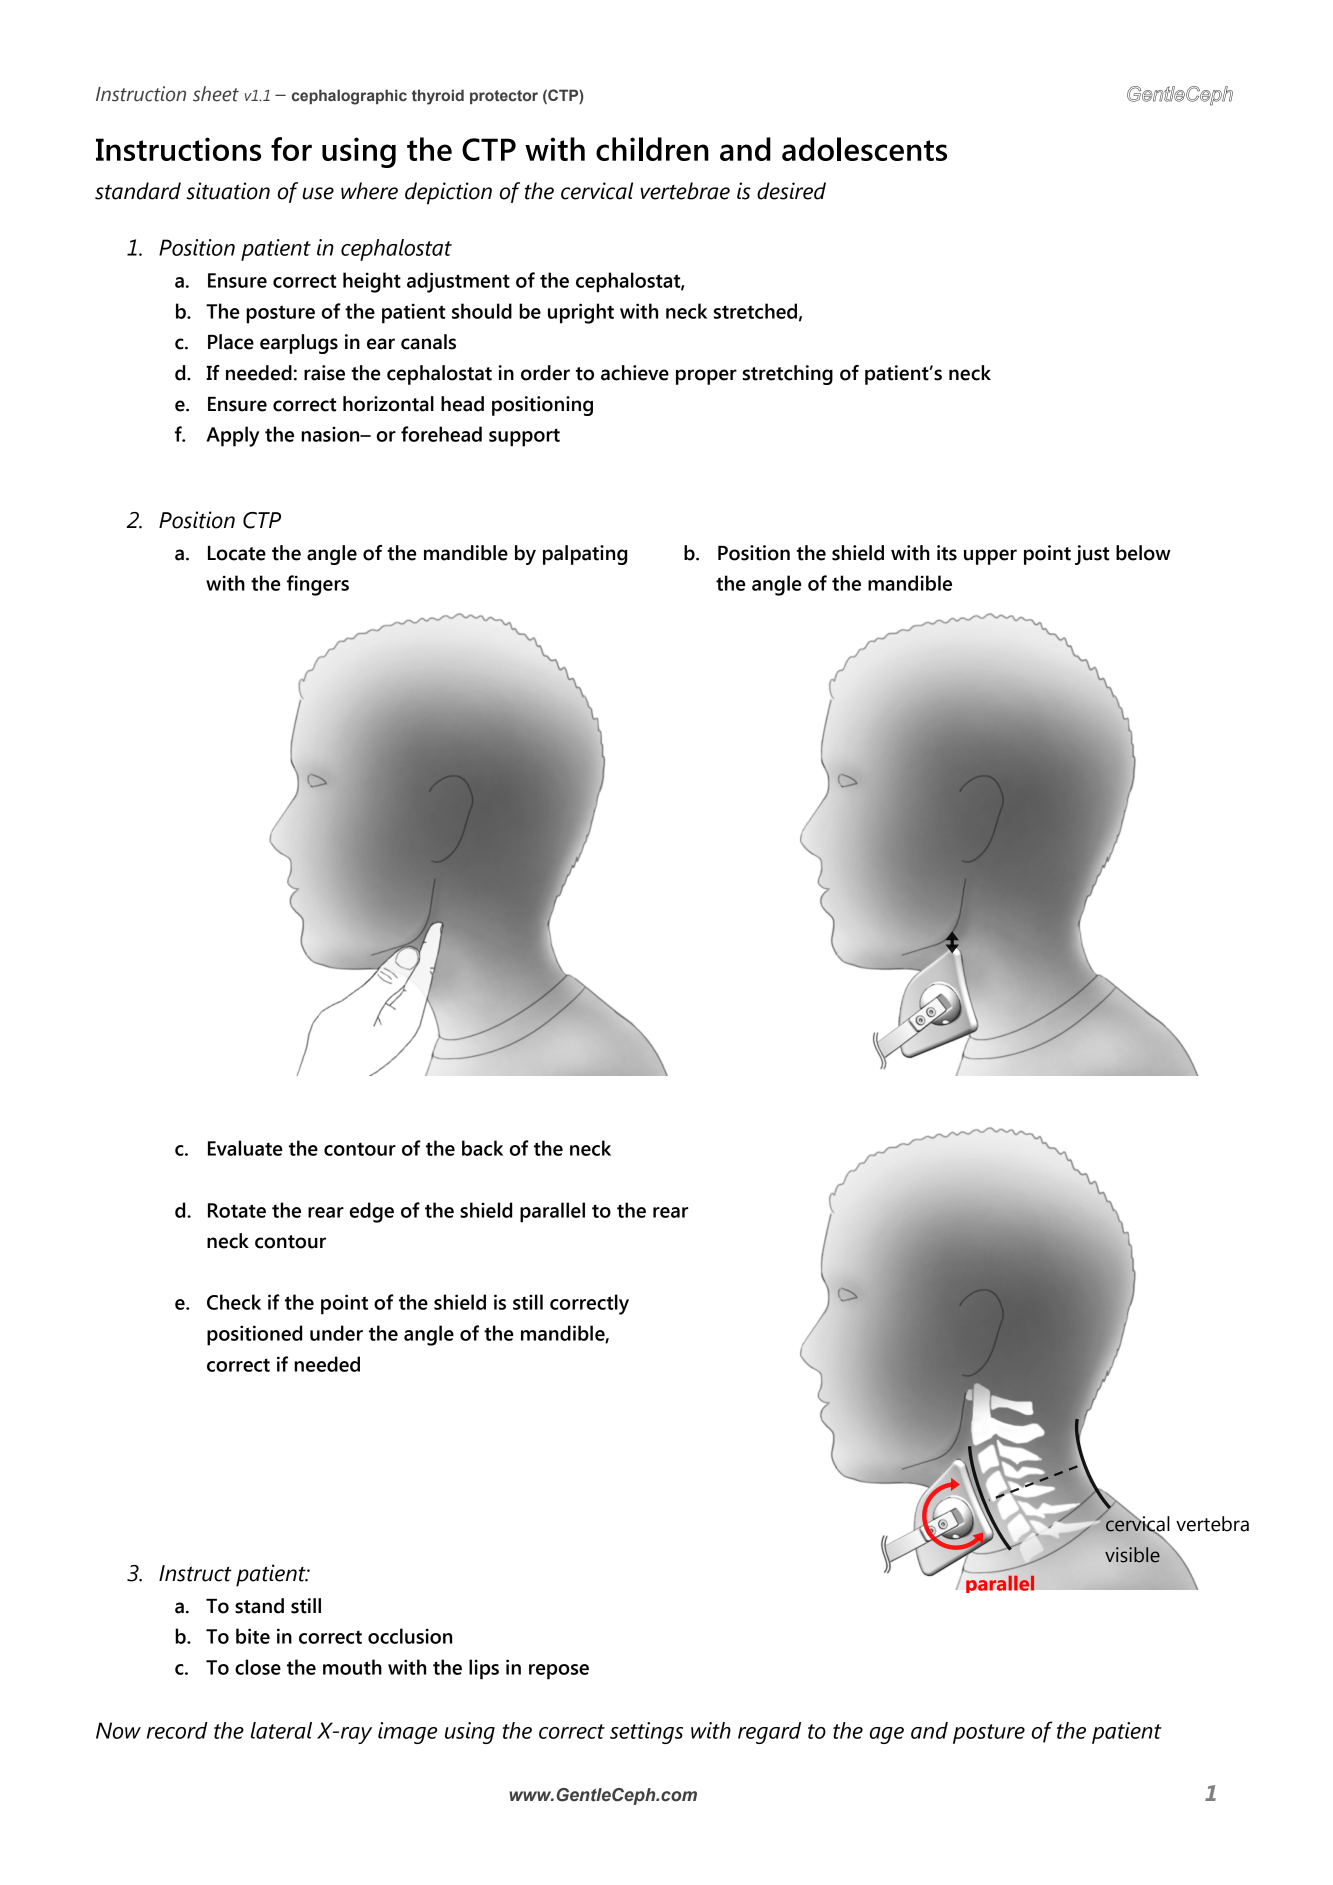 The height and width of the image is (1885, 1333). What do you see at coordinates (234, 1302) in the image?
I see `Check` at bounding box center [234, 1302].
